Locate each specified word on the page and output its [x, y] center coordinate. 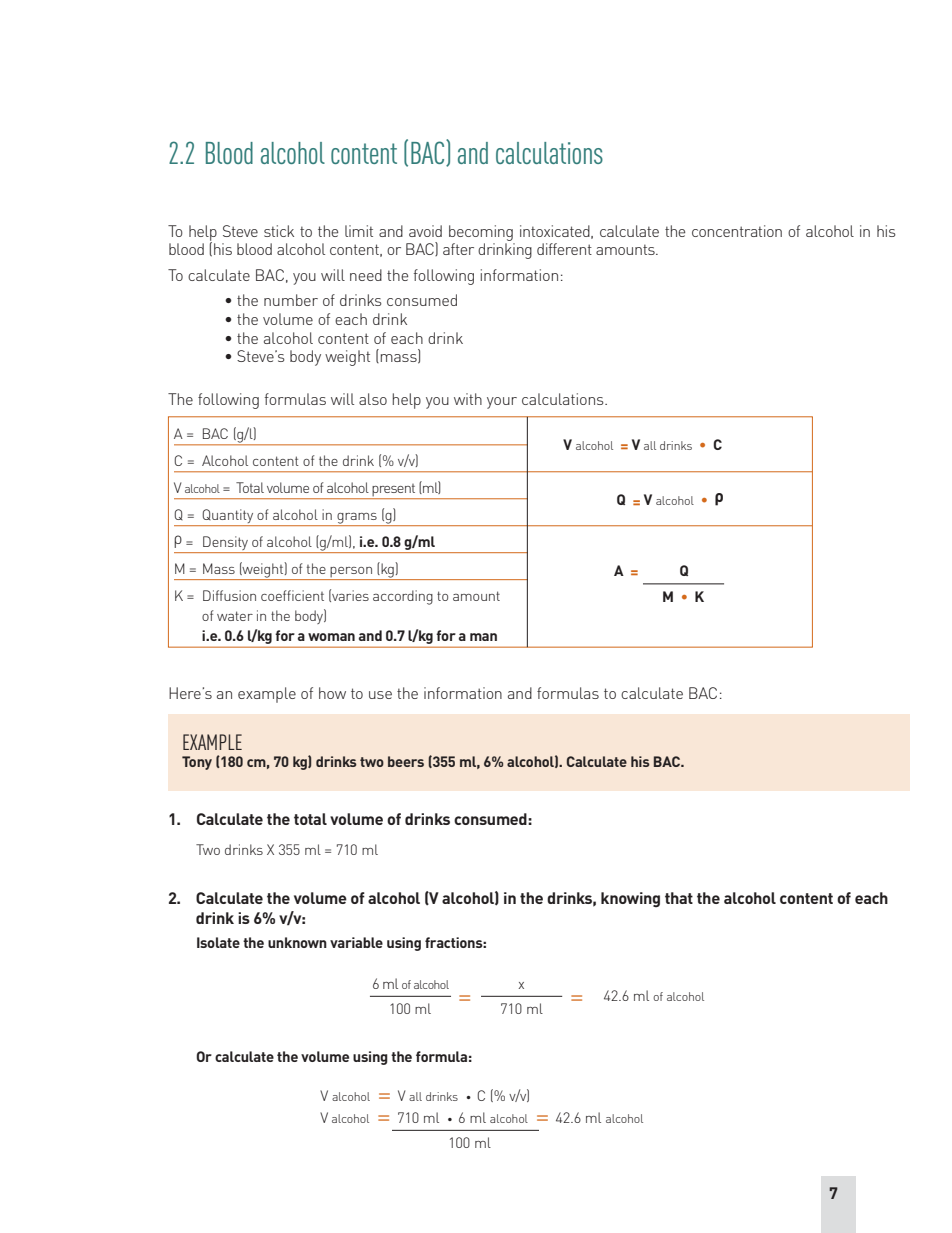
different [564, 249]
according [403, 597]
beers [406, 761]
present [394, 491]
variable [356, 942]
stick [279, 231]
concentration [737, 231]
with [468, 399]
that [679, 898]
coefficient [292, 595]
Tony [197, 763]
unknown [297, 942]
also [373, 399]
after [458, 249]
